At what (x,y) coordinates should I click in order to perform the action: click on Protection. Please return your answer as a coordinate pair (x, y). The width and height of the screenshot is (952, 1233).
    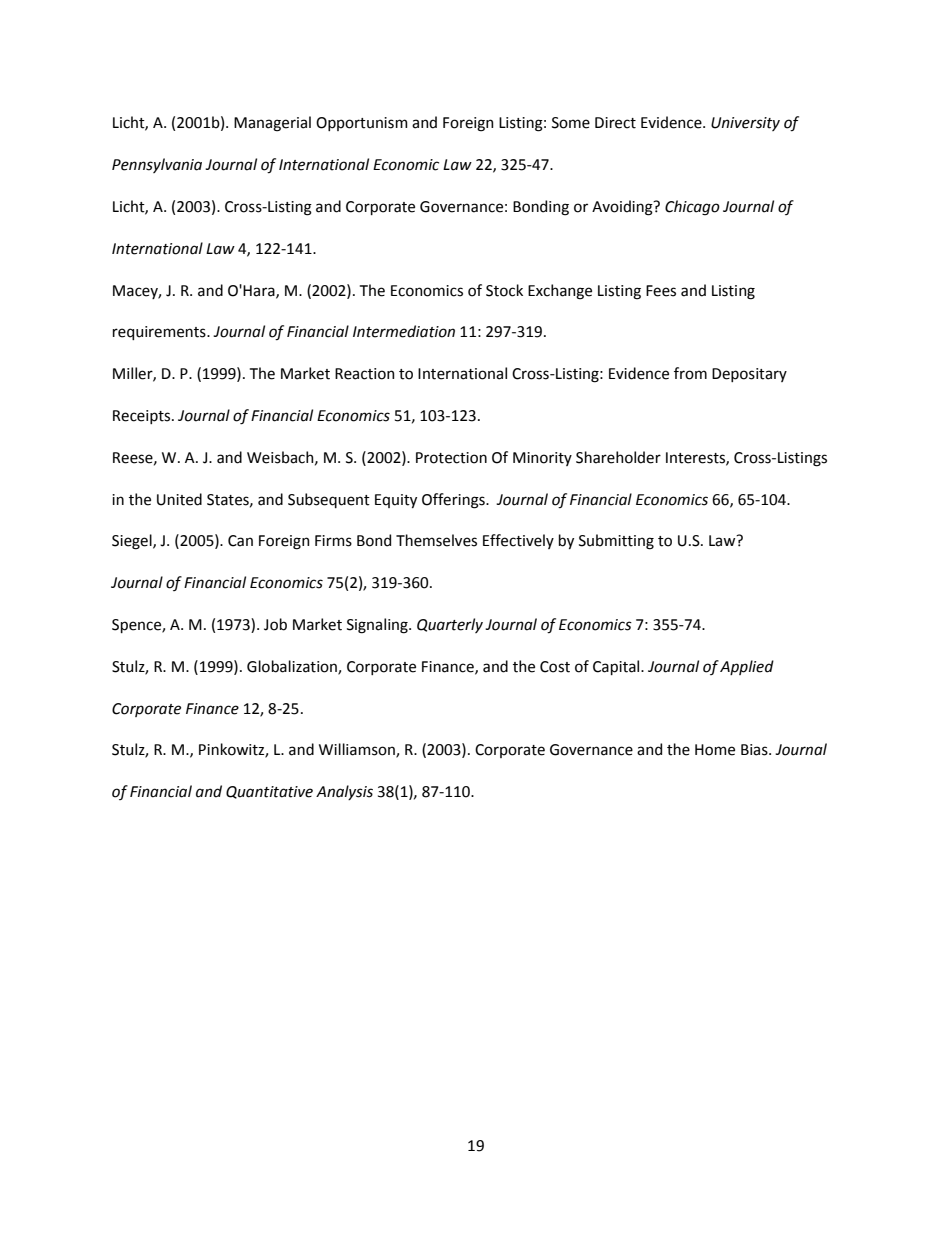
    Looking at the image, I should click on (451, 458).
